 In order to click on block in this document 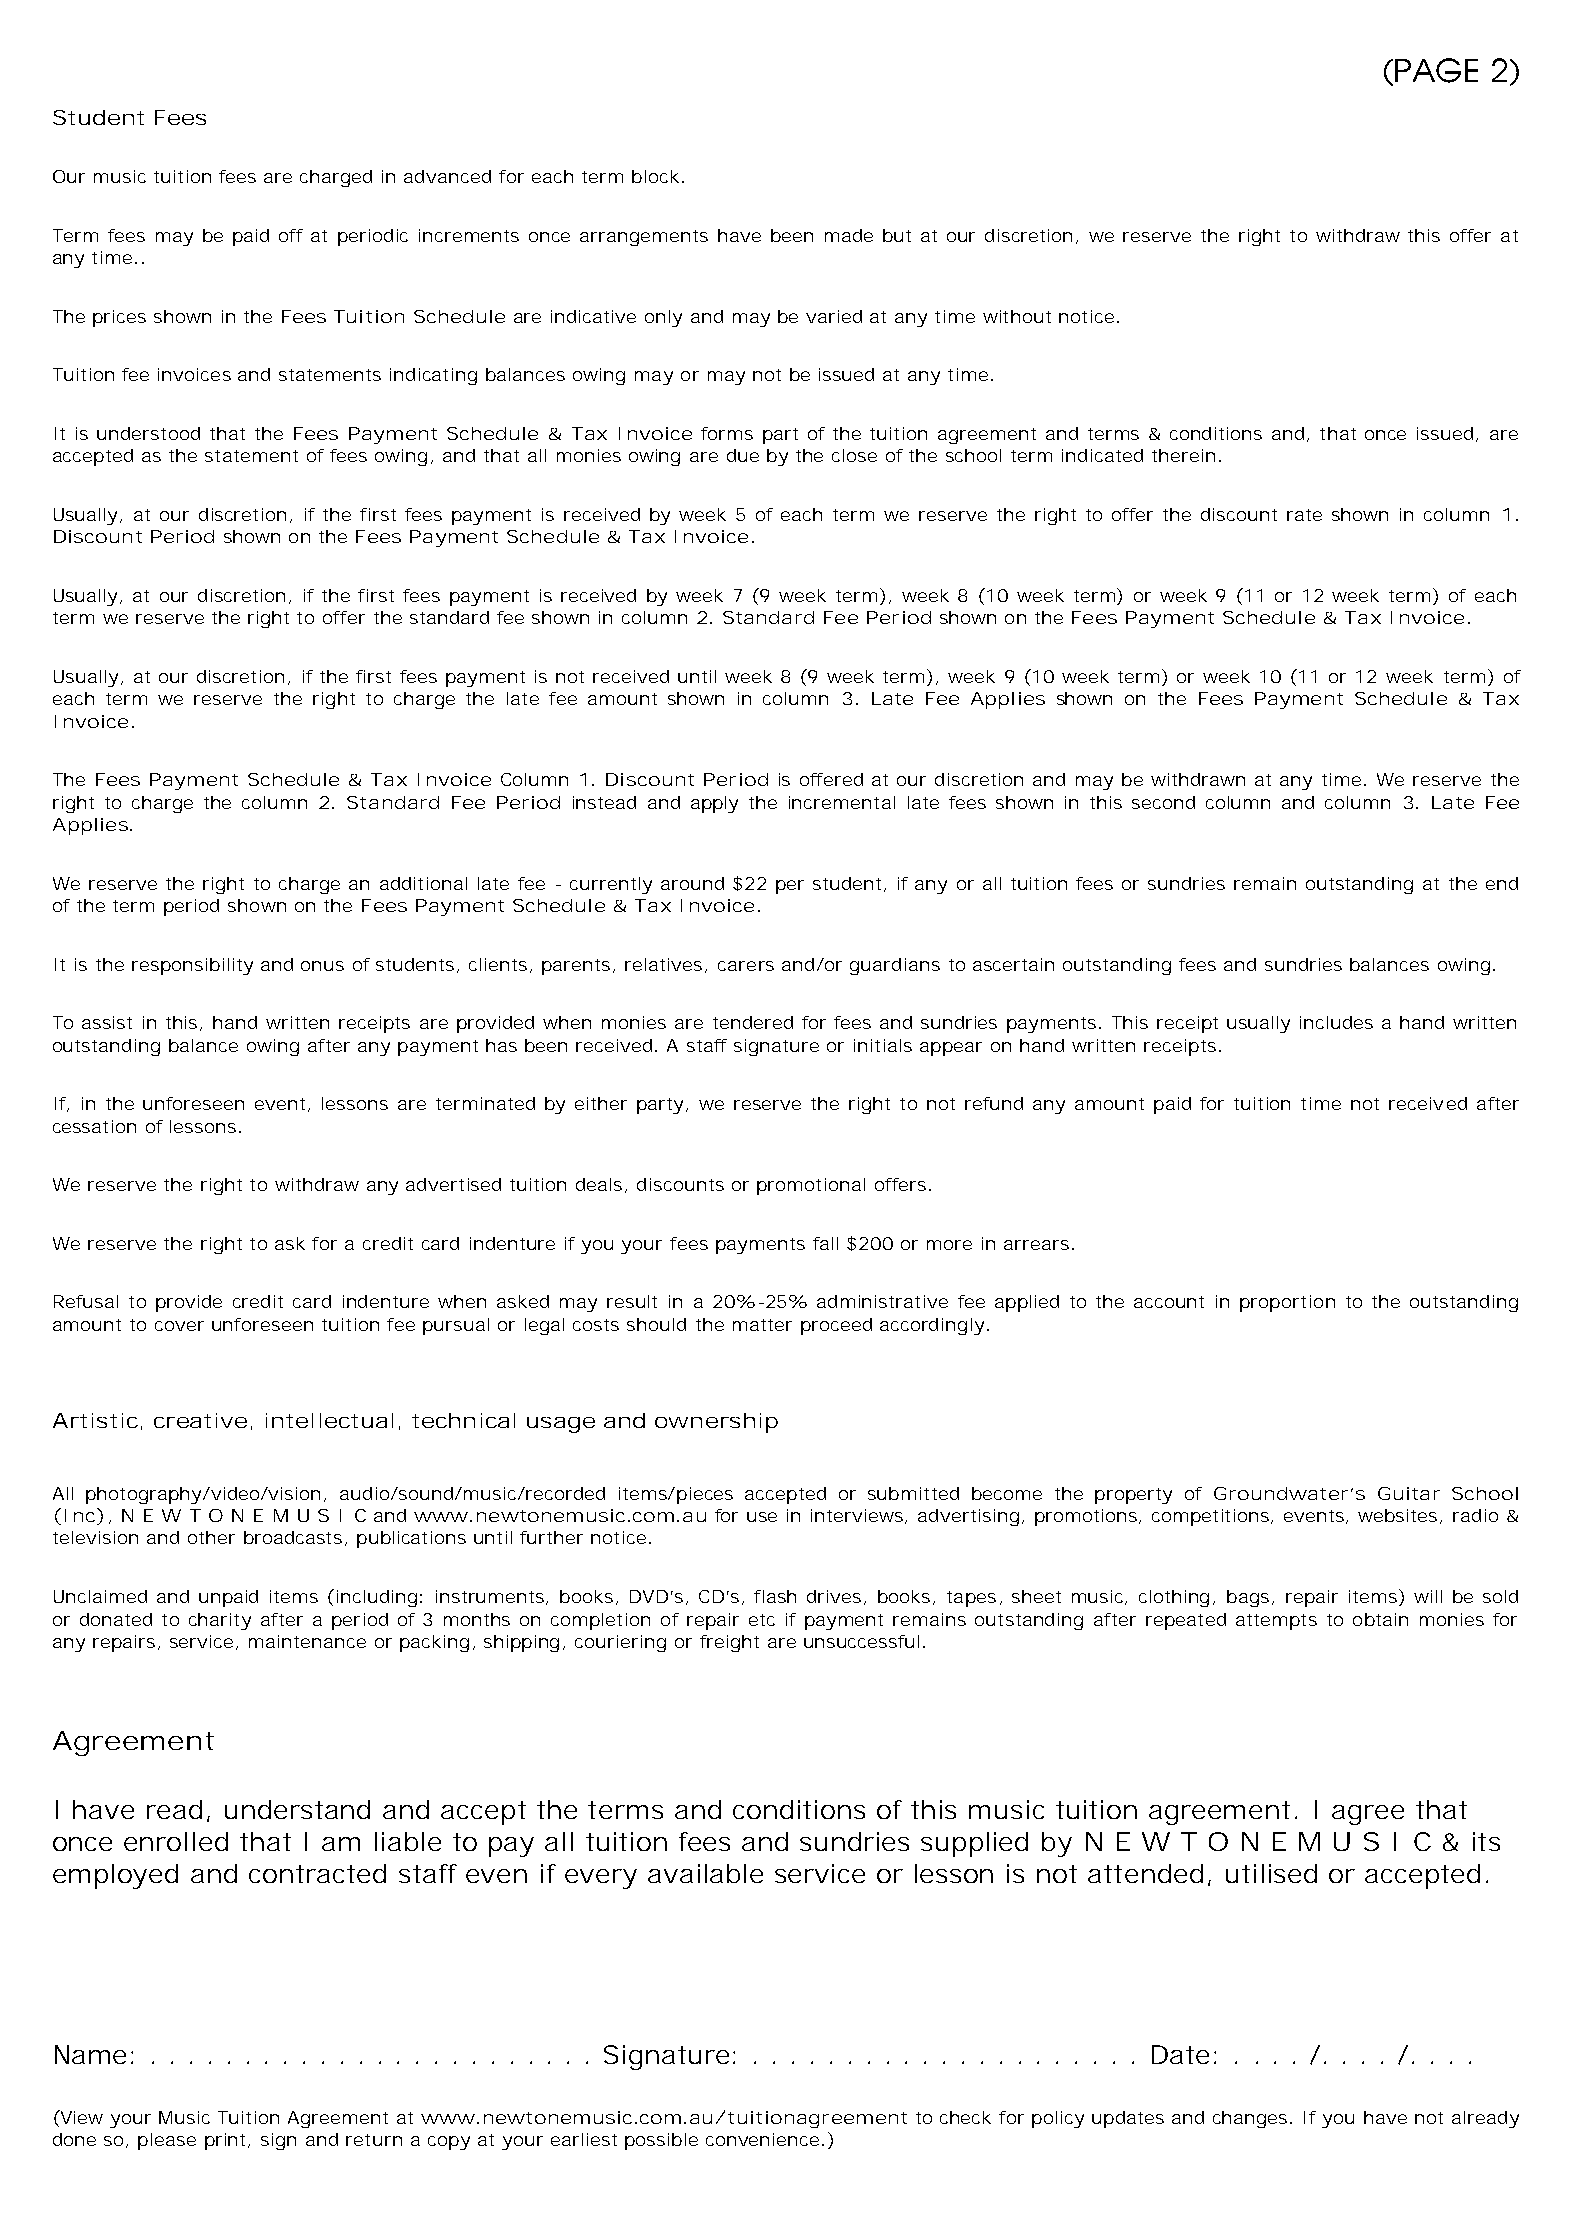, I will do `click(655, 176)`.
